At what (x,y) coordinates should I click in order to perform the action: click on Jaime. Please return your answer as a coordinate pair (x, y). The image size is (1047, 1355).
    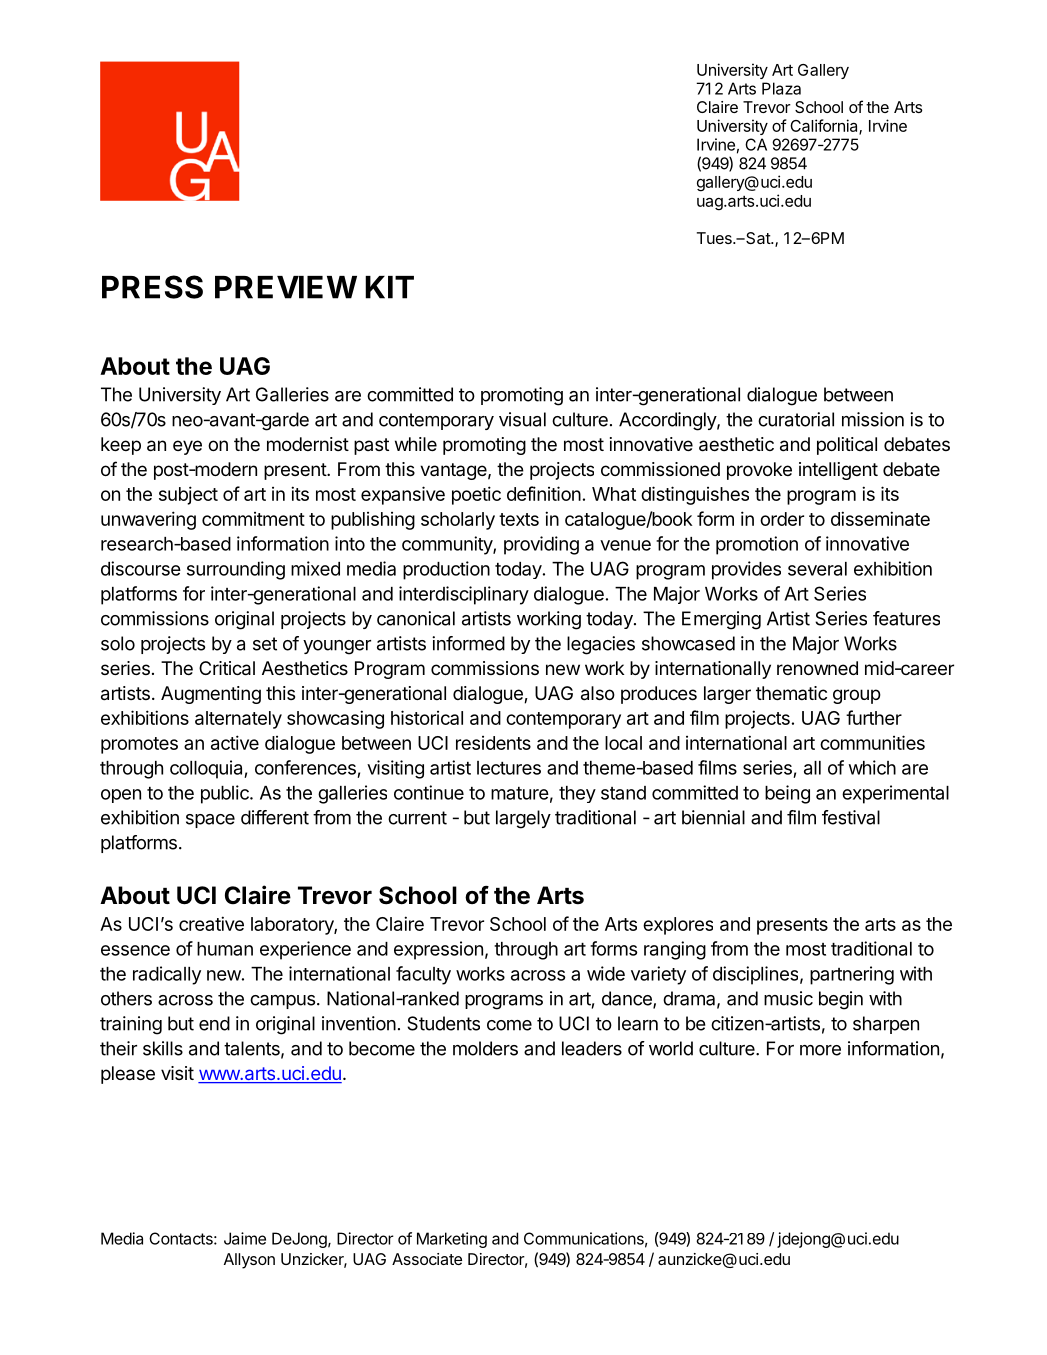
    Looking at the image, I should click on (245, 1238).
